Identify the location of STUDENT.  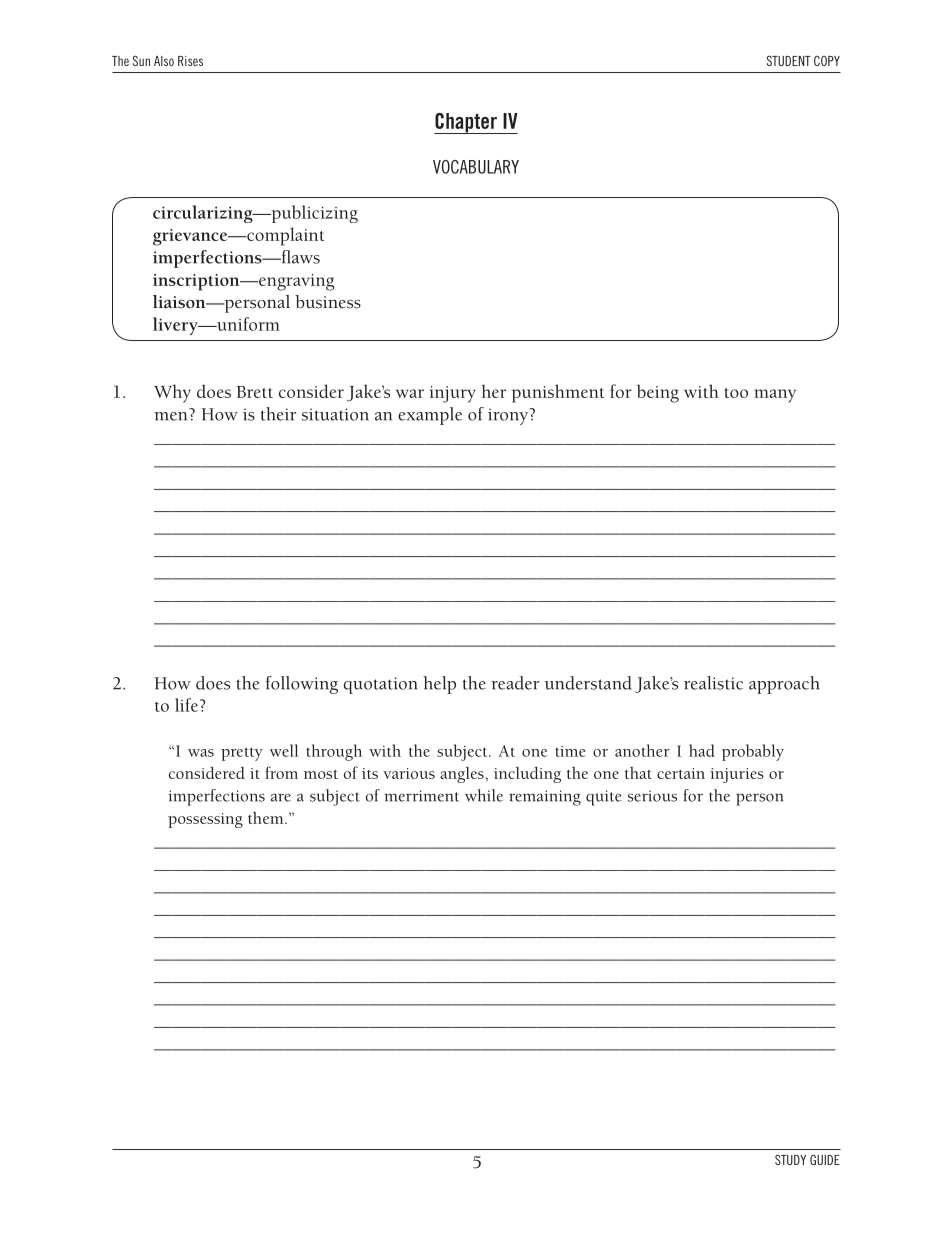
(789, 61).
